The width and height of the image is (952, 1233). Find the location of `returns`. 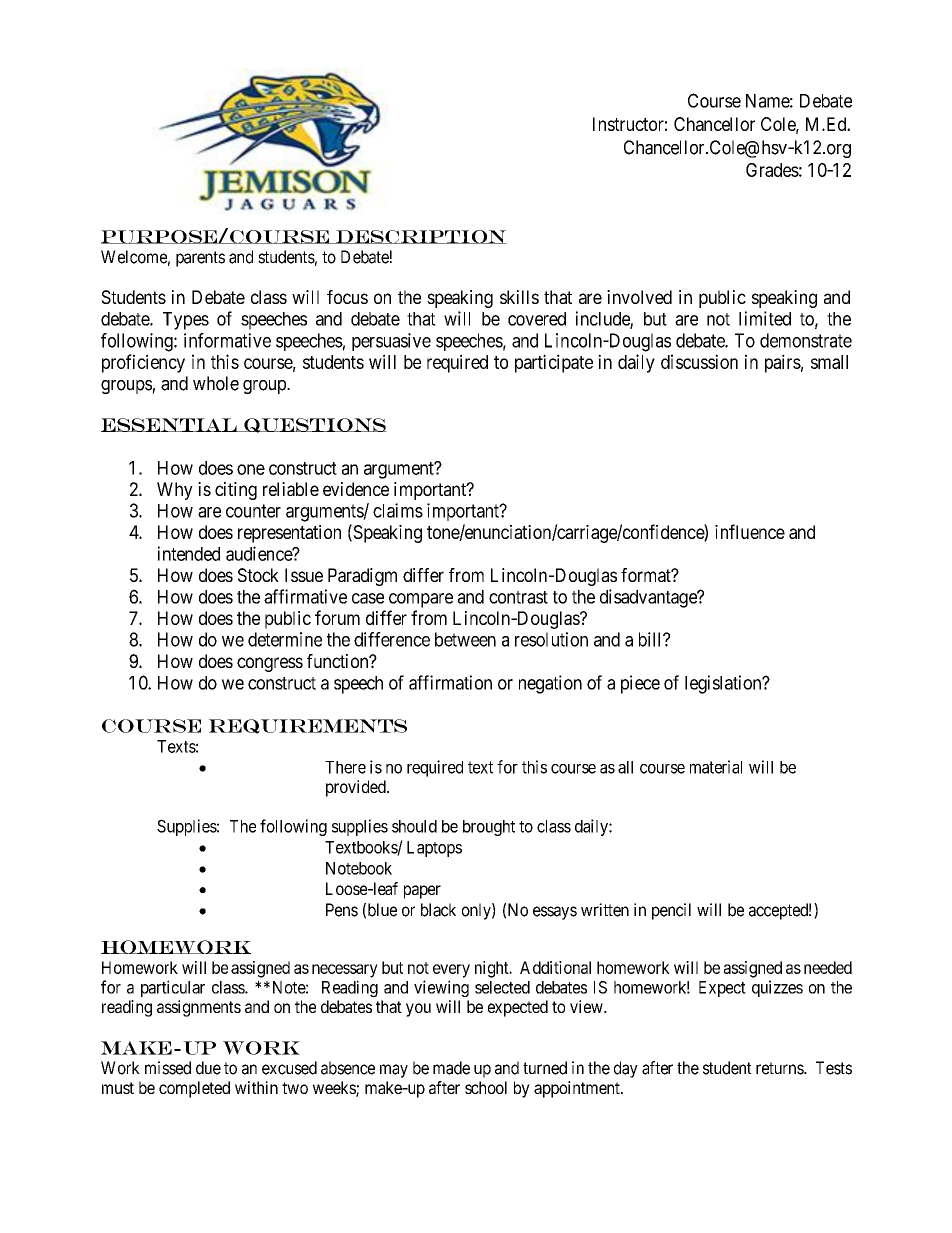

returns is located at coordinates (780, 1068).
